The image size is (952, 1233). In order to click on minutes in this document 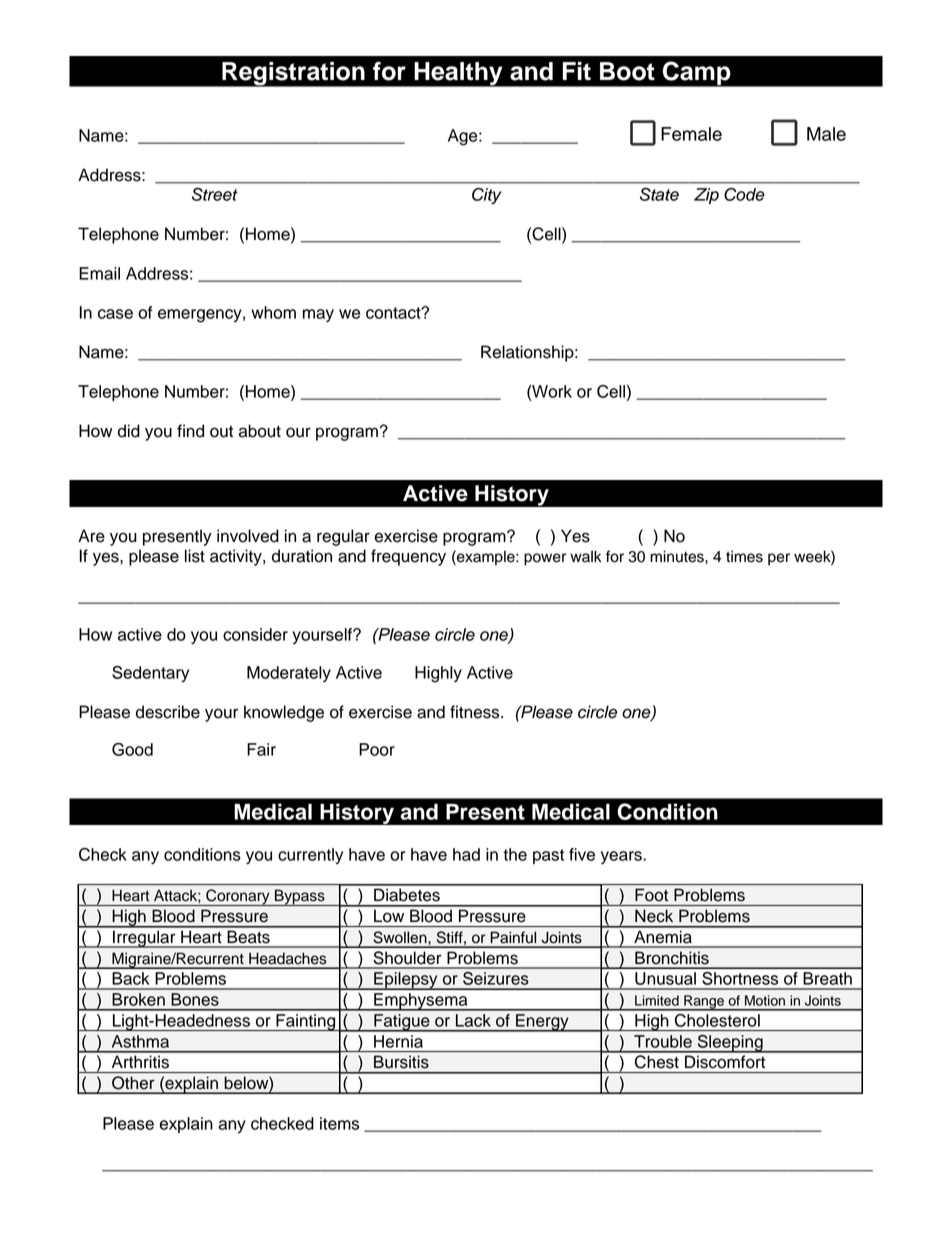, I will do `click(678, 556)`.
